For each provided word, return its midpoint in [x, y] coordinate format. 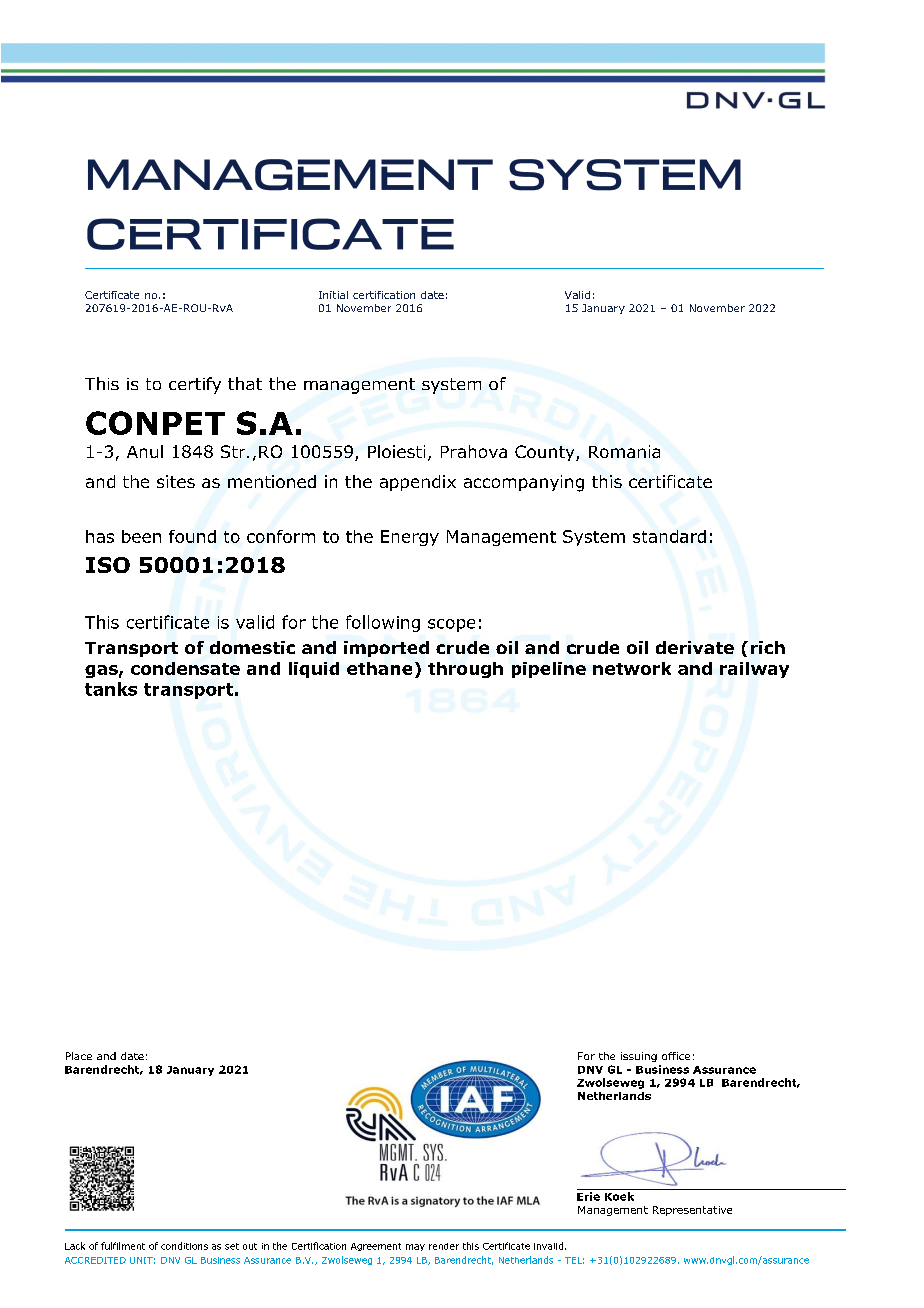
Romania [624, 451]
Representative [692, 1211]
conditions [184, 1246]
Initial [333, 295]
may [415, 1247]
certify [195, 385]
